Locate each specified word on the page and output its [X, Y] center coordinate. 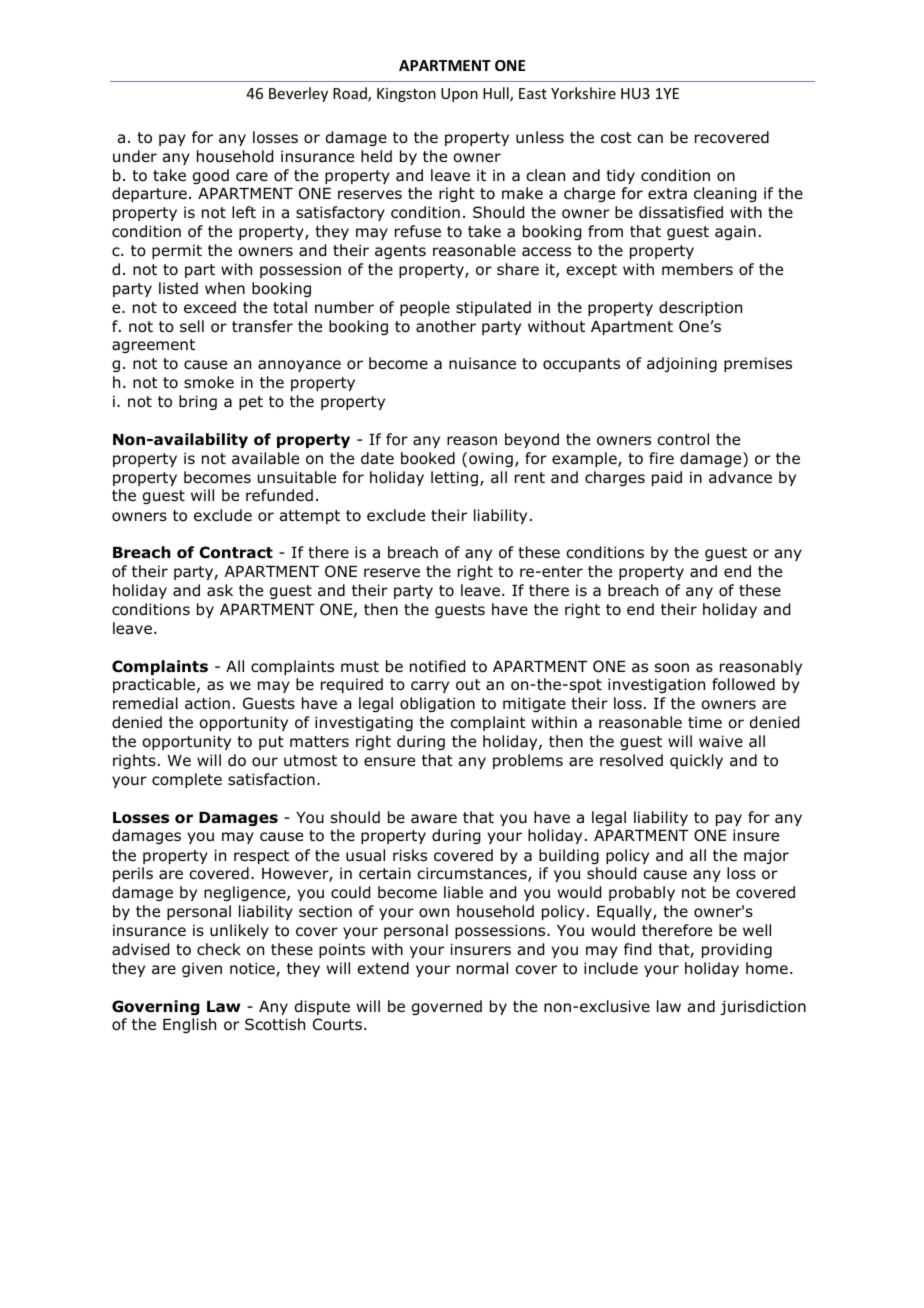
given [202, 969]
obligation [437, 704]
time [705, 722]
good [211, 176]
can [650, 139]
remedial [145, 703]
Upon [459, 95]
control [683, 439]
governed [447, 1007]
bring [198, 402]
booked [428, 458]
